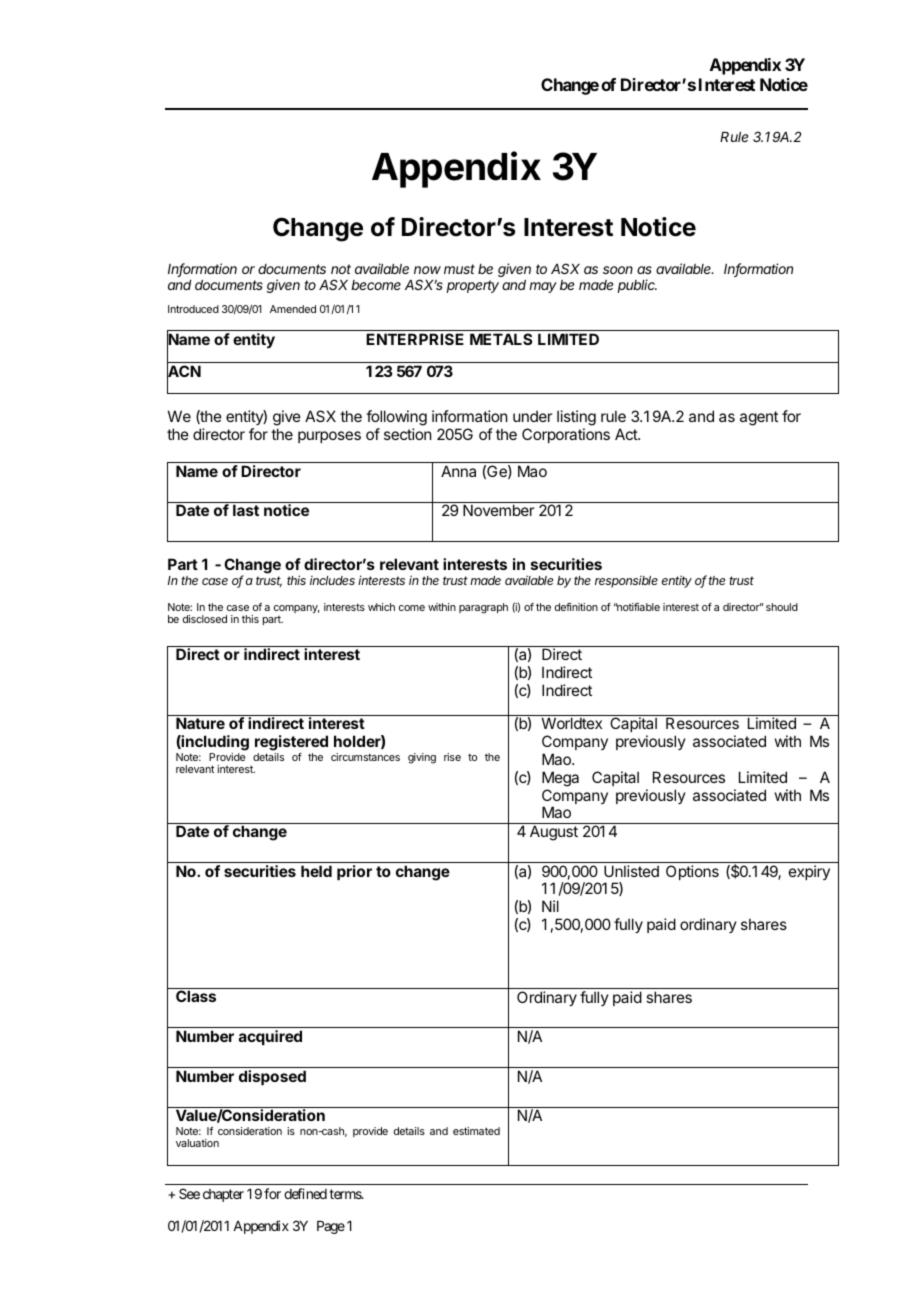 The height and width of the document is (1307, 924). Describe the element at coordinates (550, 906) in the document. I see `Nil` at that location.
